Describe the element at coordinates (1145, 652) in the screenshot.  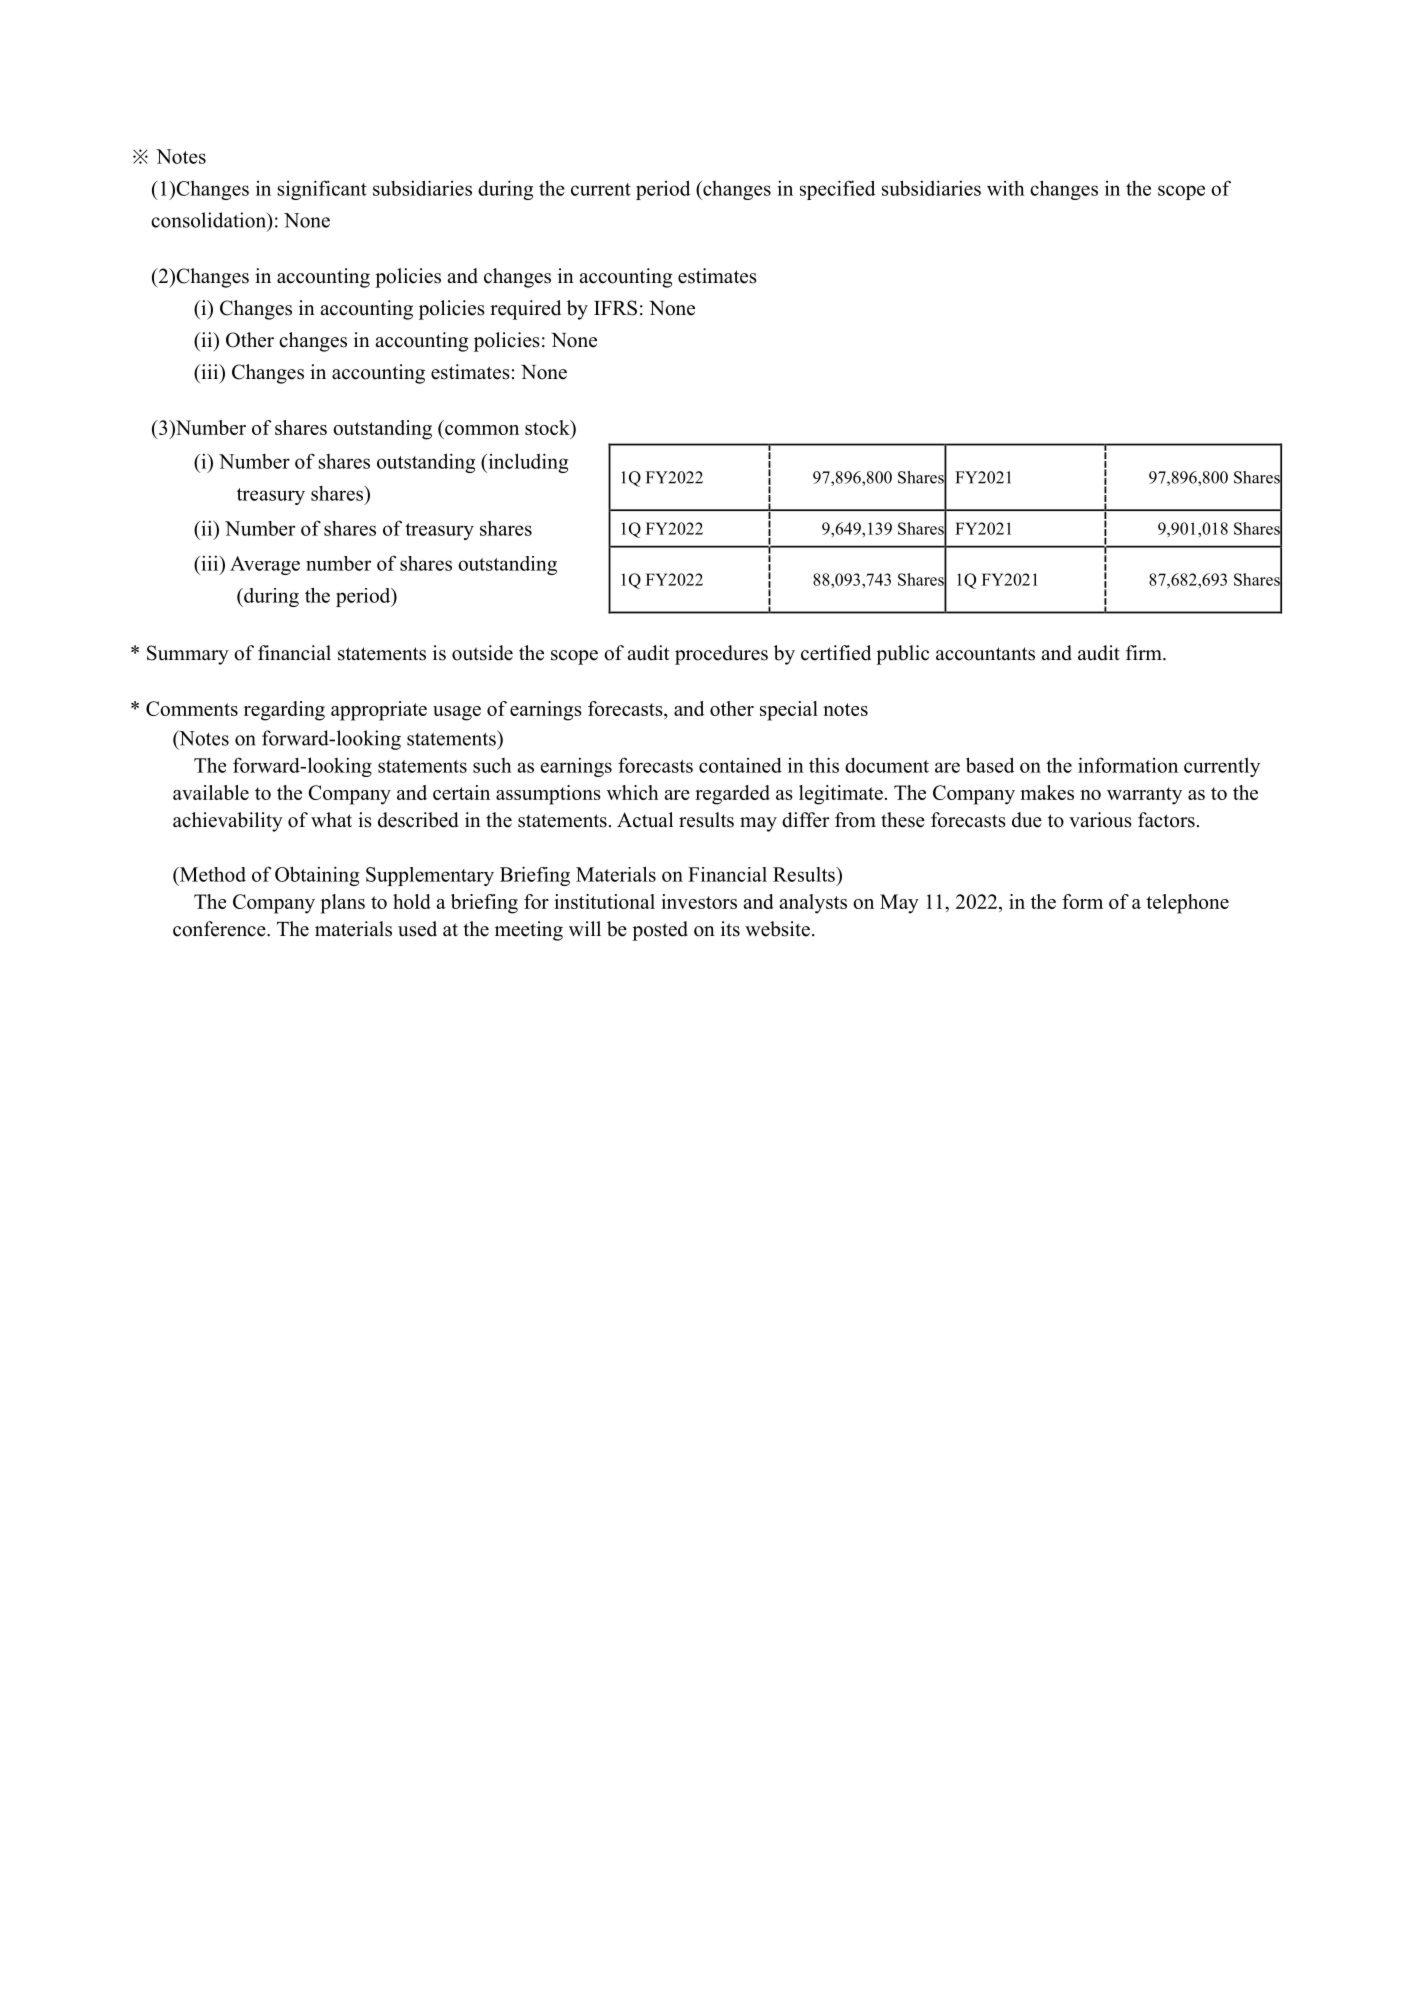
I see `firm` at that location.
